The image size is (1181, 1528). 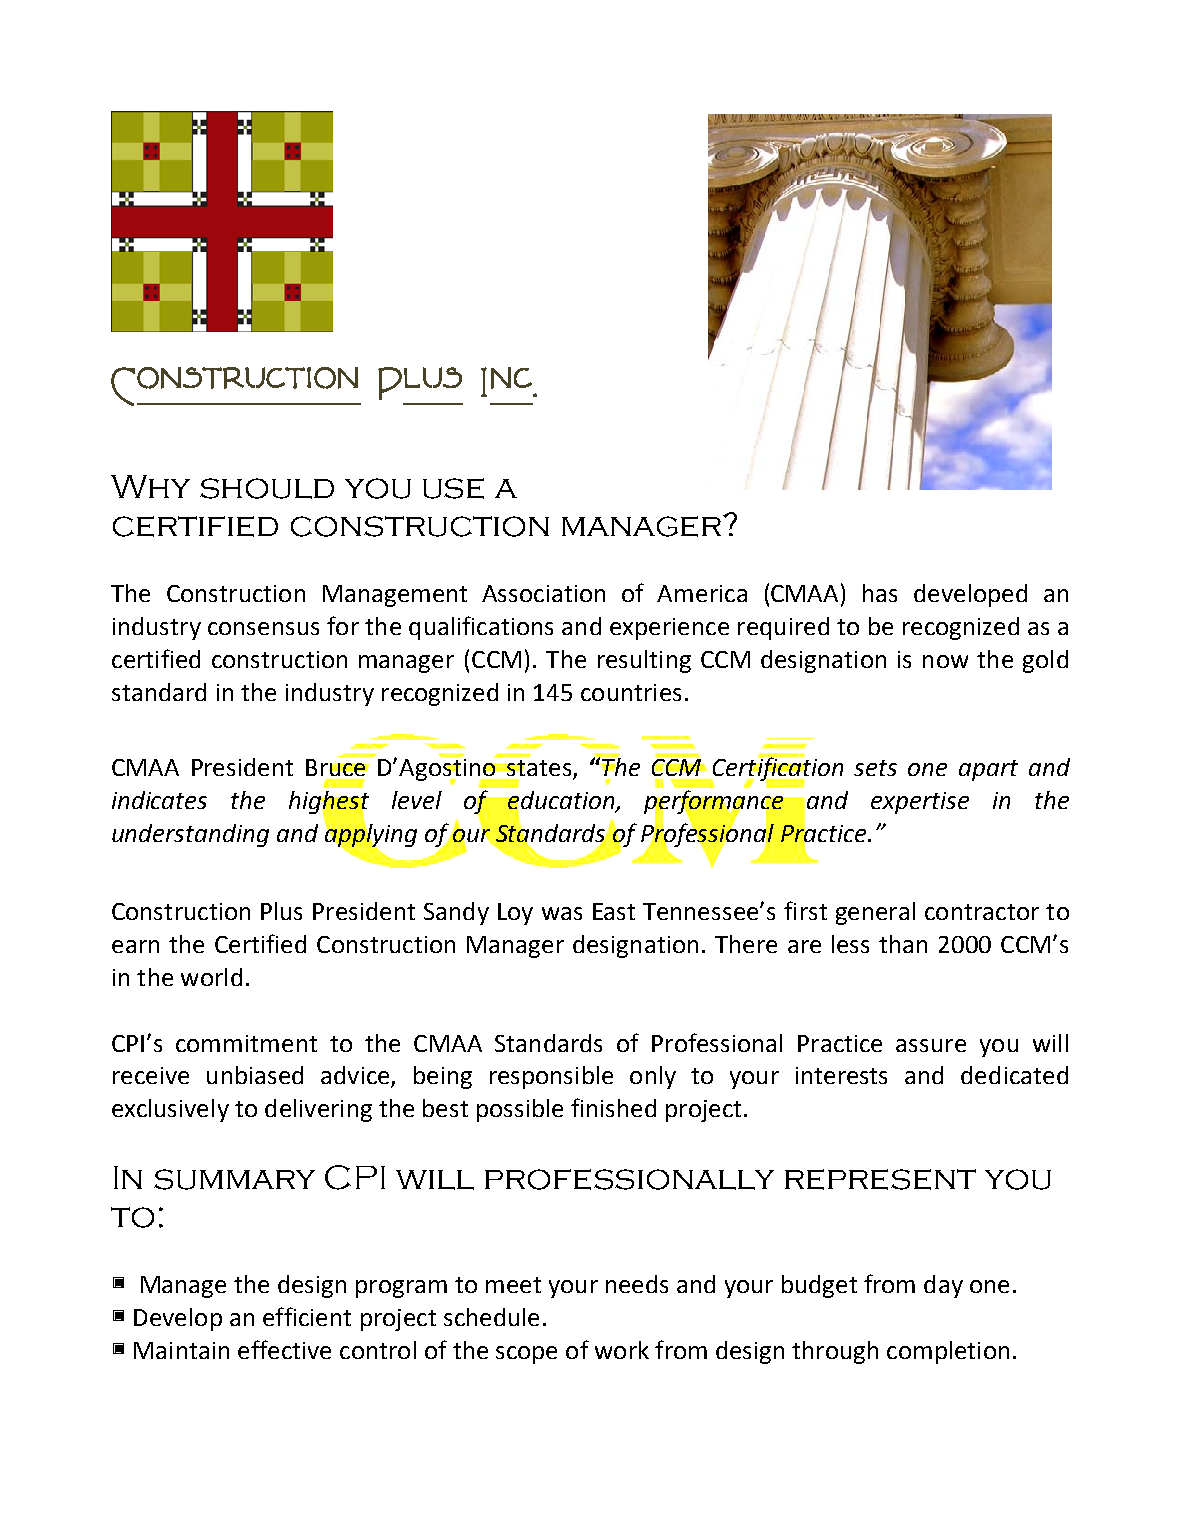 I want to click on now, so click(x=945, y=661).
